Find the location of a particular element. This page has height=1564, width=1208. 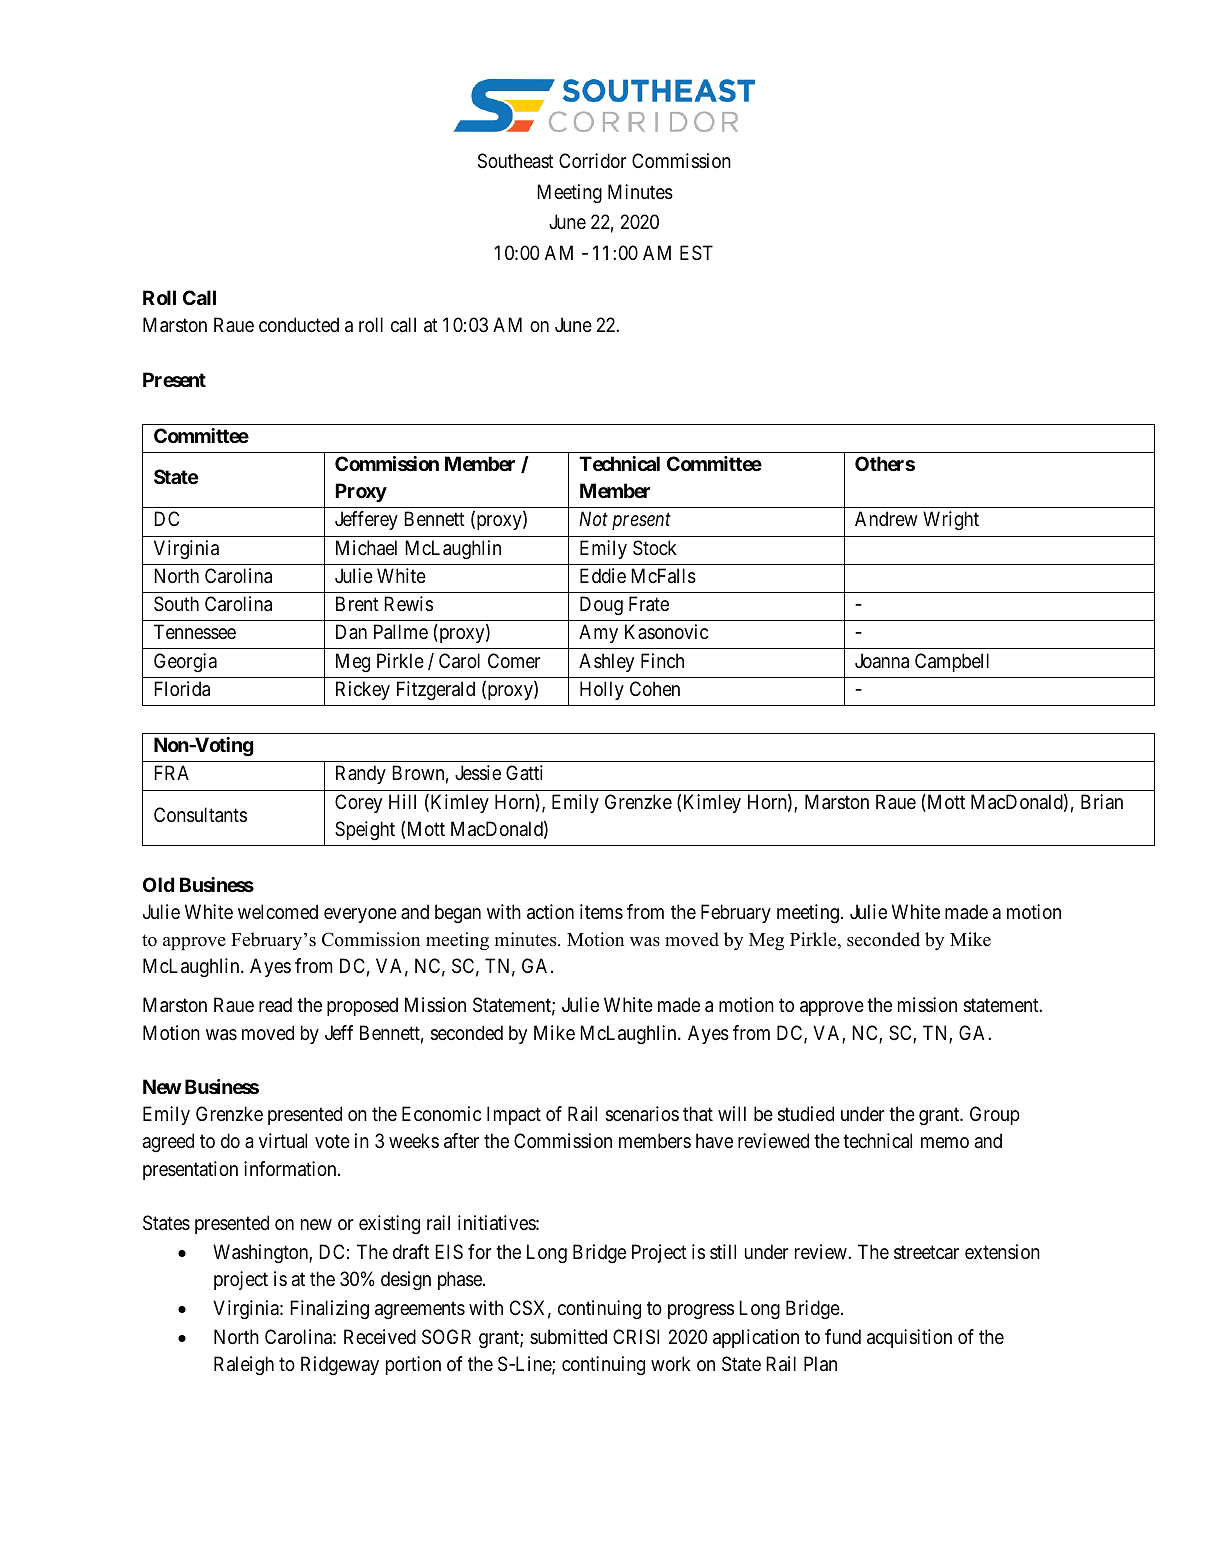

Brian is located at coordinates (1102, 801).
